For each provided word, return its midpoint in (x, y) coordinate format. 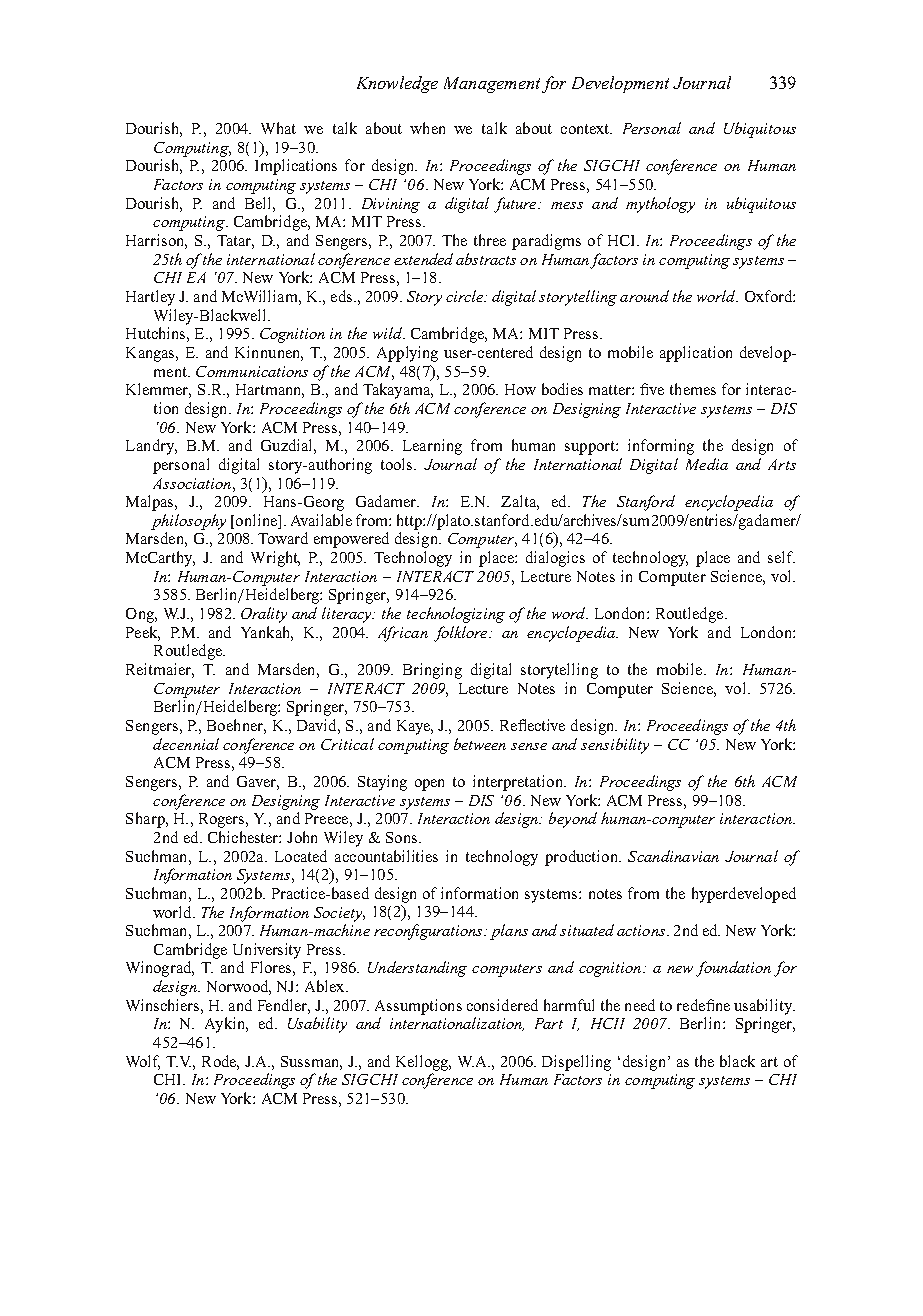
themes (693, 389)
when (427, 128)
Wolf (143, 1062)
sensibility (615, 746)
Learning (432, 447)
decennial (186, 744)
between (480, 744)
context (586, 129)
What (278, 128)
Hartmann (270, 391)
